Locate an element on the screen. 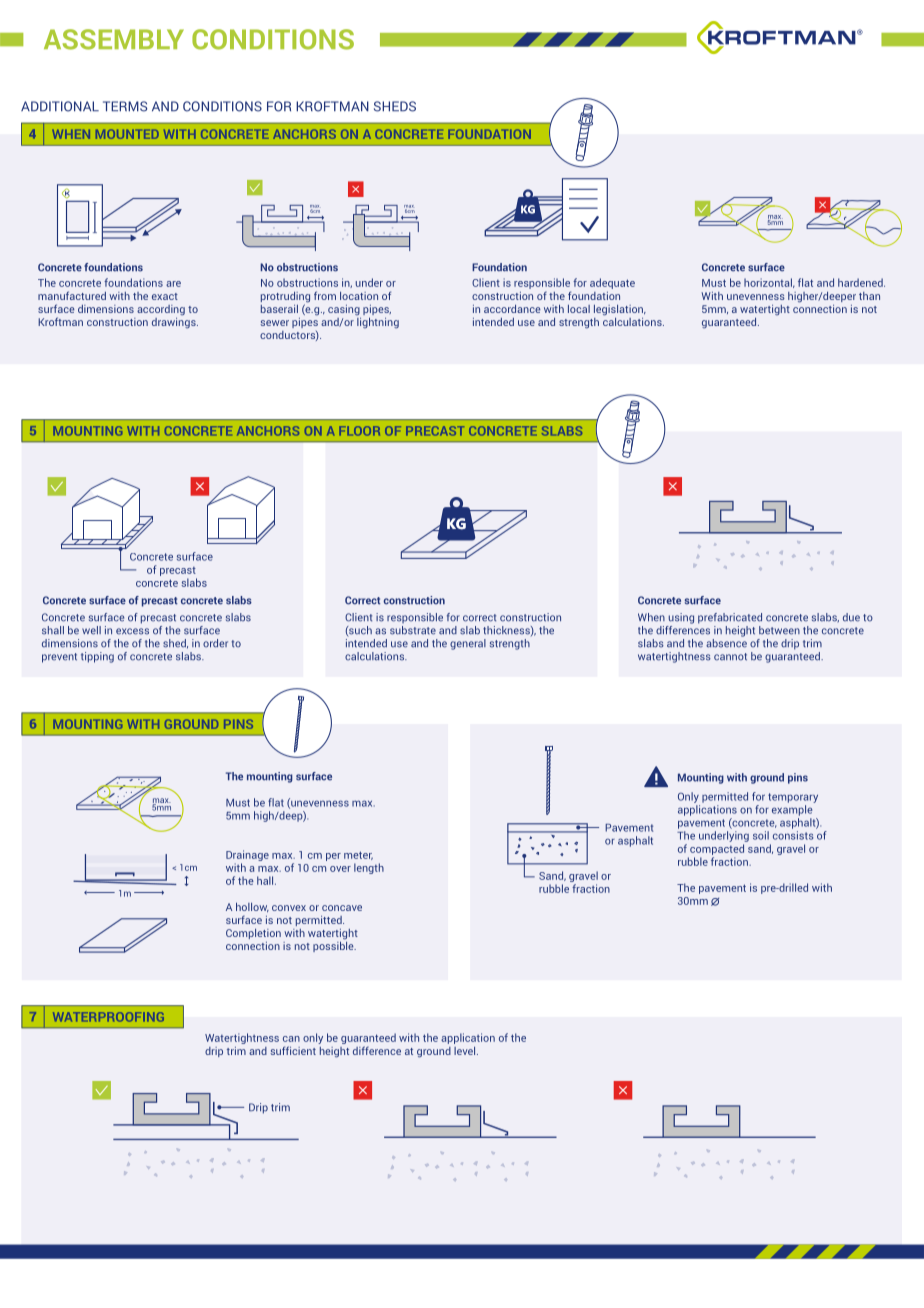  prefabricated is located at coordinates (730, 618).
